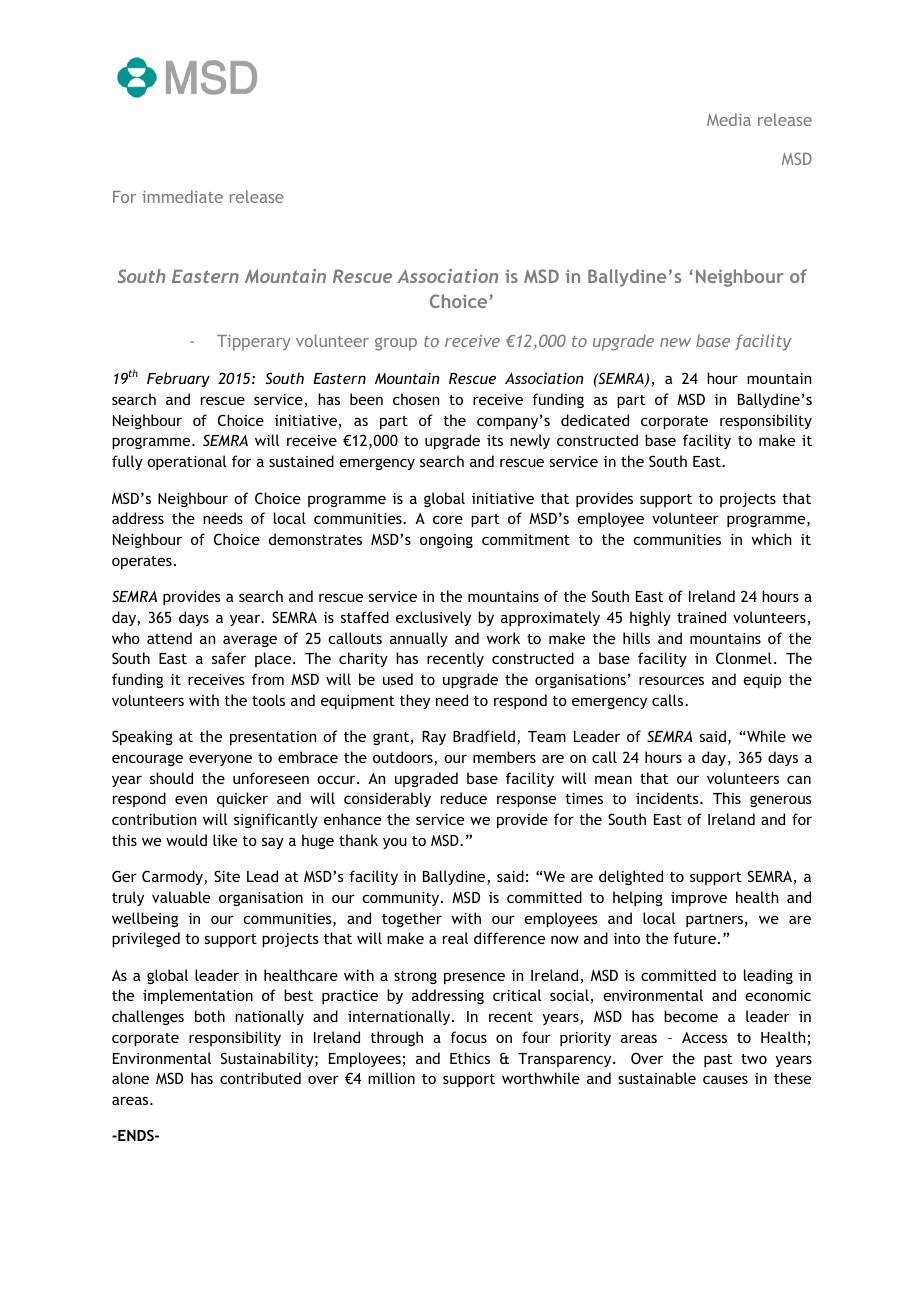 The width and height of the screenshot is (924, 1308). What do you see at coordinates (416, 399) in the screenshot?
I see `chosen` at bounding box center [416, 399].
